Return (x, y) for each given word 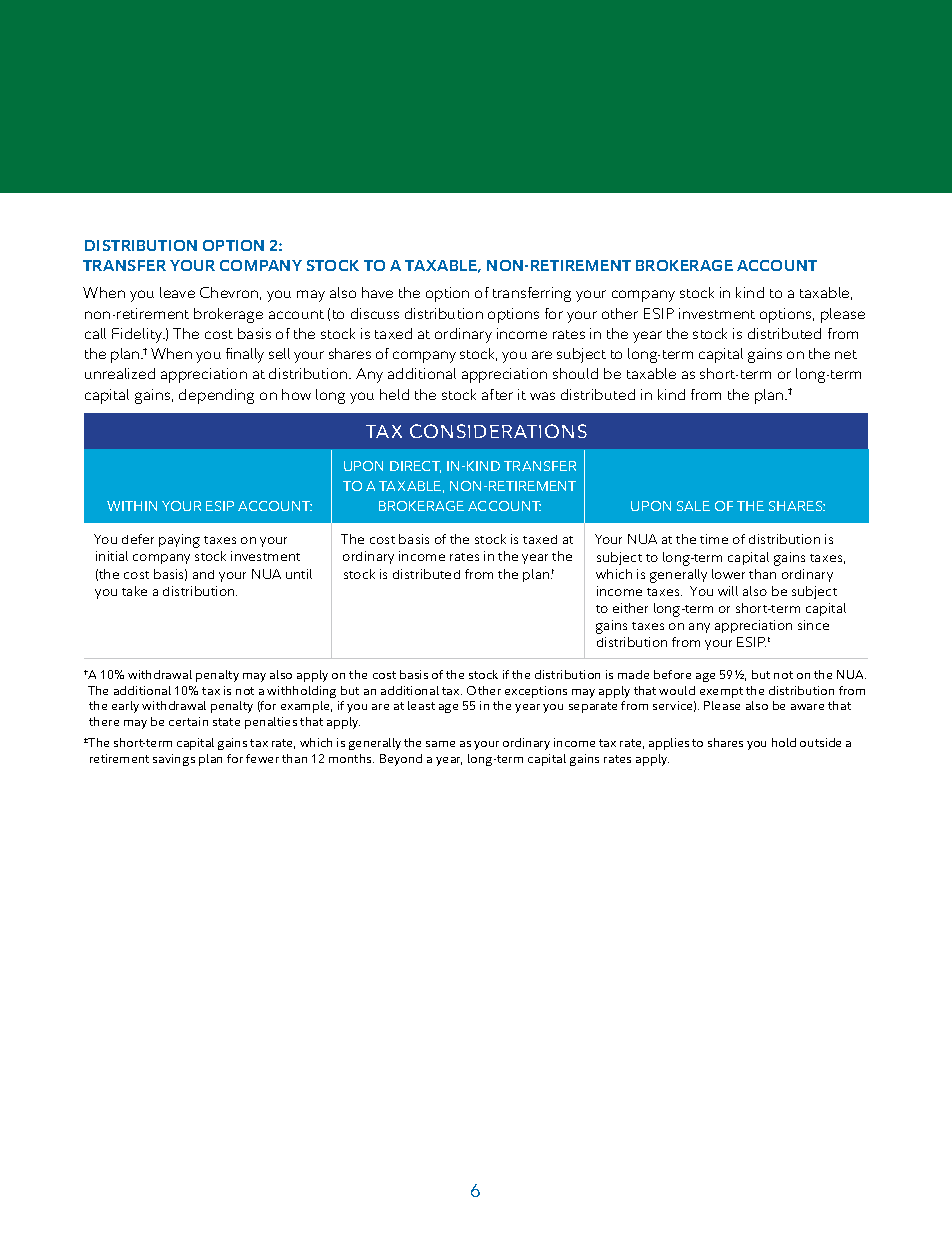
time (714, 539)
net (846, 354)
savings (174, 760)
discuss (375, 313)
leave (177, 292)
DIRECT (415, 467)
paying (179, 541)
